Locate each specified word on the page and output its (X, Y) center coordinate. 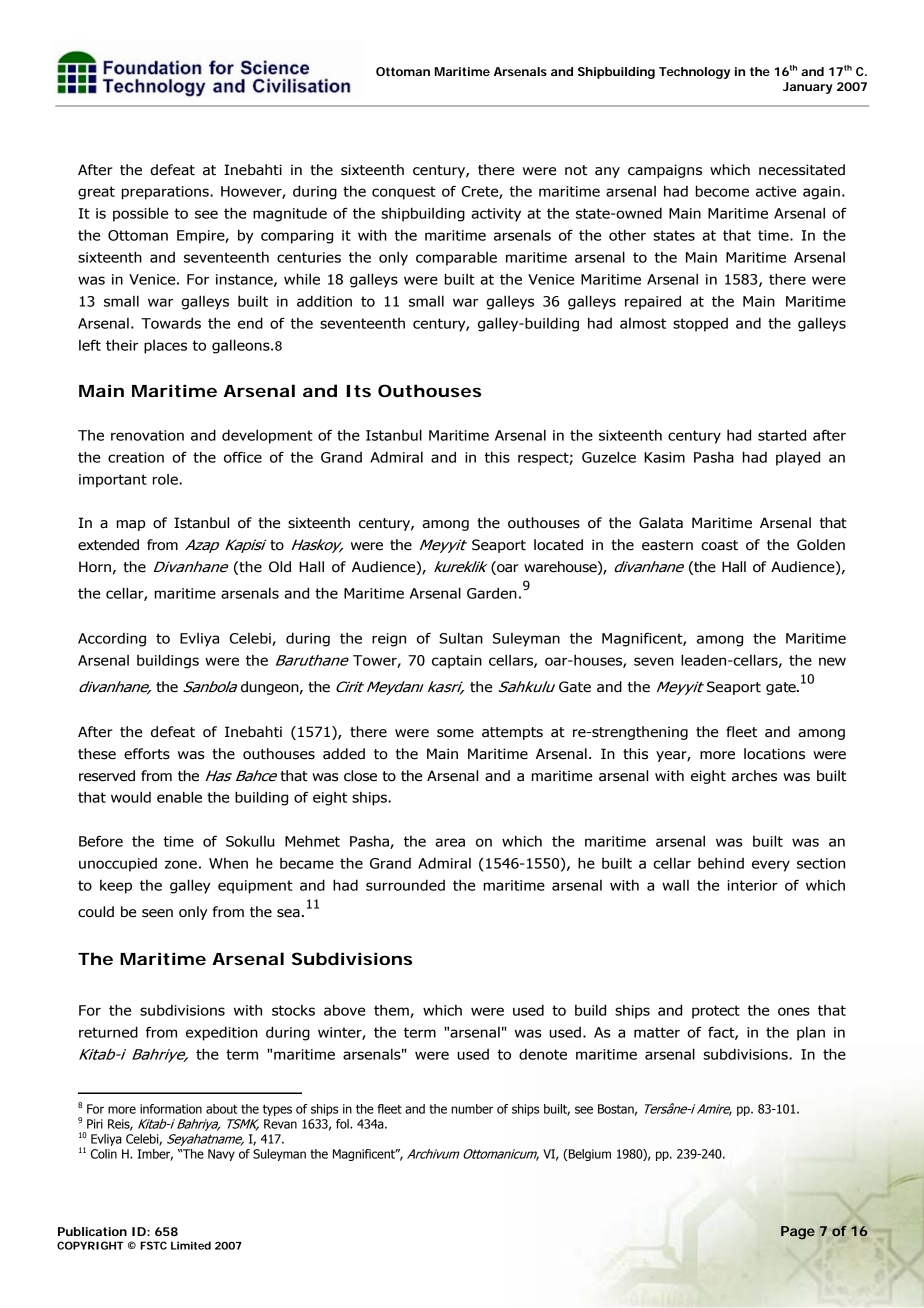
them (392, 1011)
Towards (171, 323)
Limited (191, 1245)
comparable (456, 258)
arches (754, 776)
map (131, 525)
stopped (700, 325)
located (558, 545)
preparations (166, 193)
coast (719, 545)
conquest (404, 193)
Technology (694, 73)
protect (716, 1012)
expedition (222, 1033)
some (455, 733)
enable (179, 797)
